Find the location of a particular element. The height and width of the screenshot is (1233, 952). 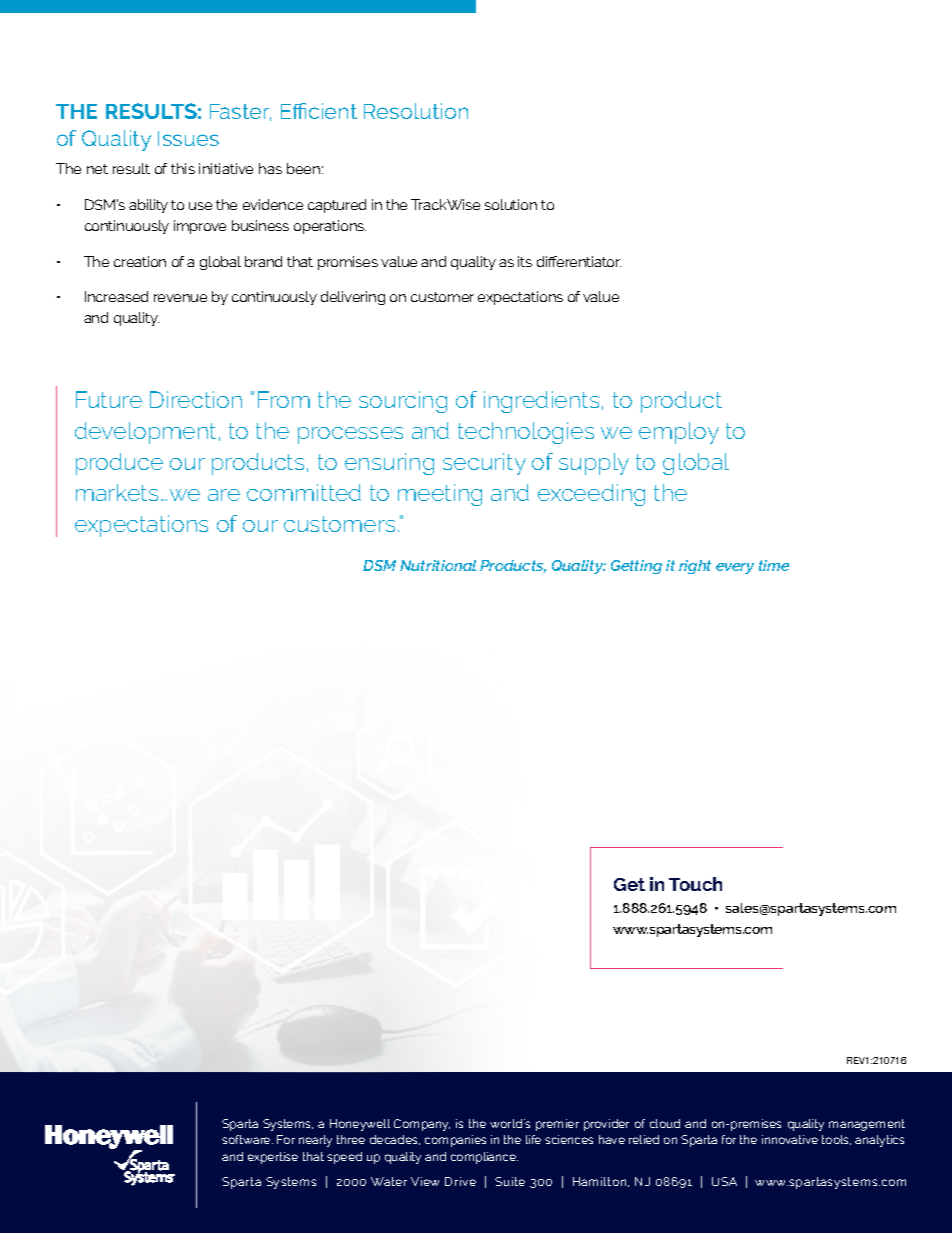

differentiator is located at coordinates (579, 261).
